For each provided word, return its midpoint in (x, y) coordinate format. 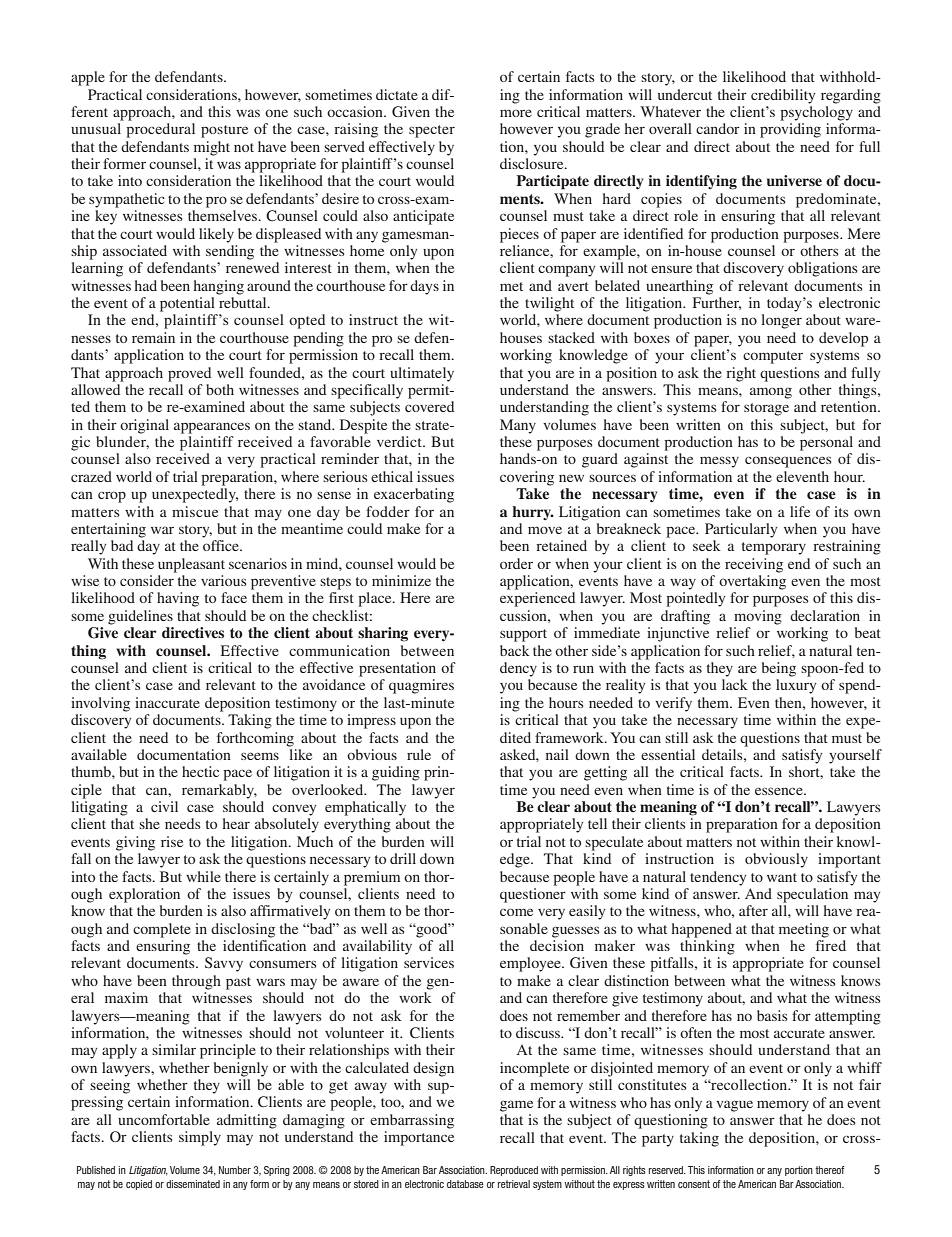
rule (419, 754)
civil (164, 806)
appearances (212, 428)
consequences (788, 462)
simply (200, 1138)
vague (734, 1106)
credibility (783, 96)
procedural (160, 130)
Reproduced (514, 1171)
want (782, 877)
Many (518, 426)
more (516, 113)
